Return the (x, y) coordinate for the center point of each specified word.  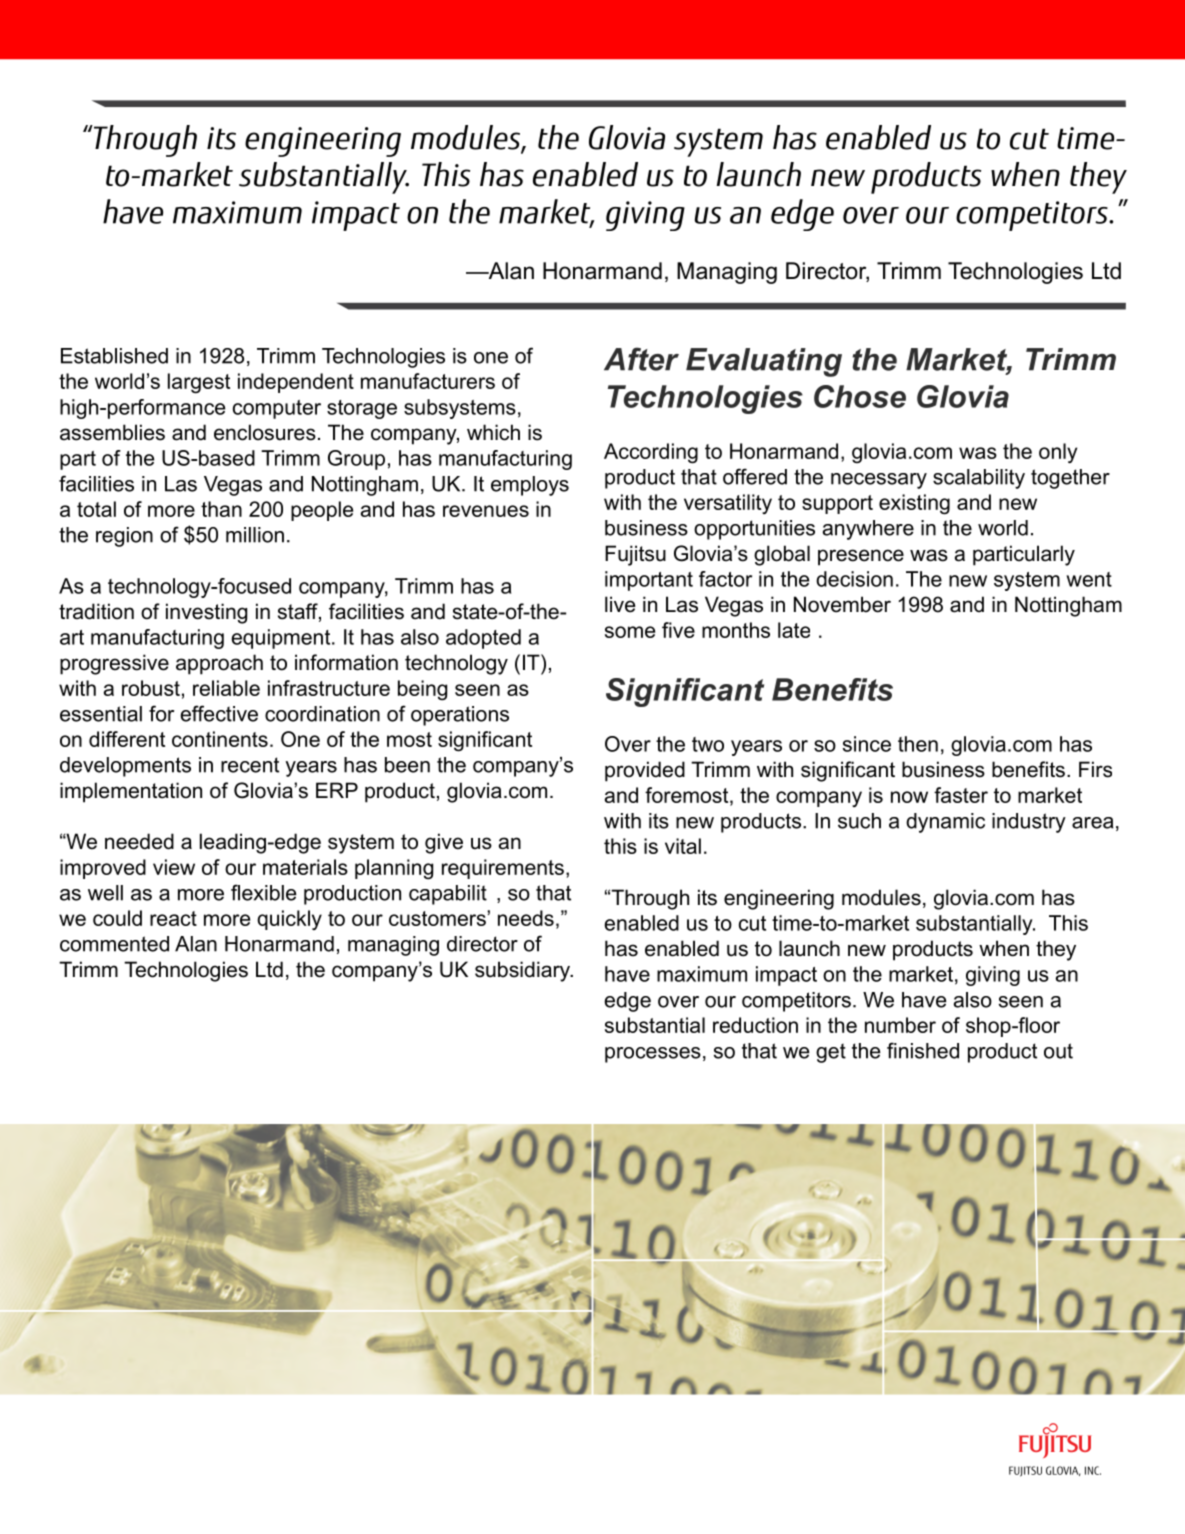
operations (460, 716)
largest (199, 383)
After (641, 359)
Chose (860, 396)
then (918, 744)
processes (653, 1055)
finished (923, 1050)
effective (219, 713)
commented (114, 944)
